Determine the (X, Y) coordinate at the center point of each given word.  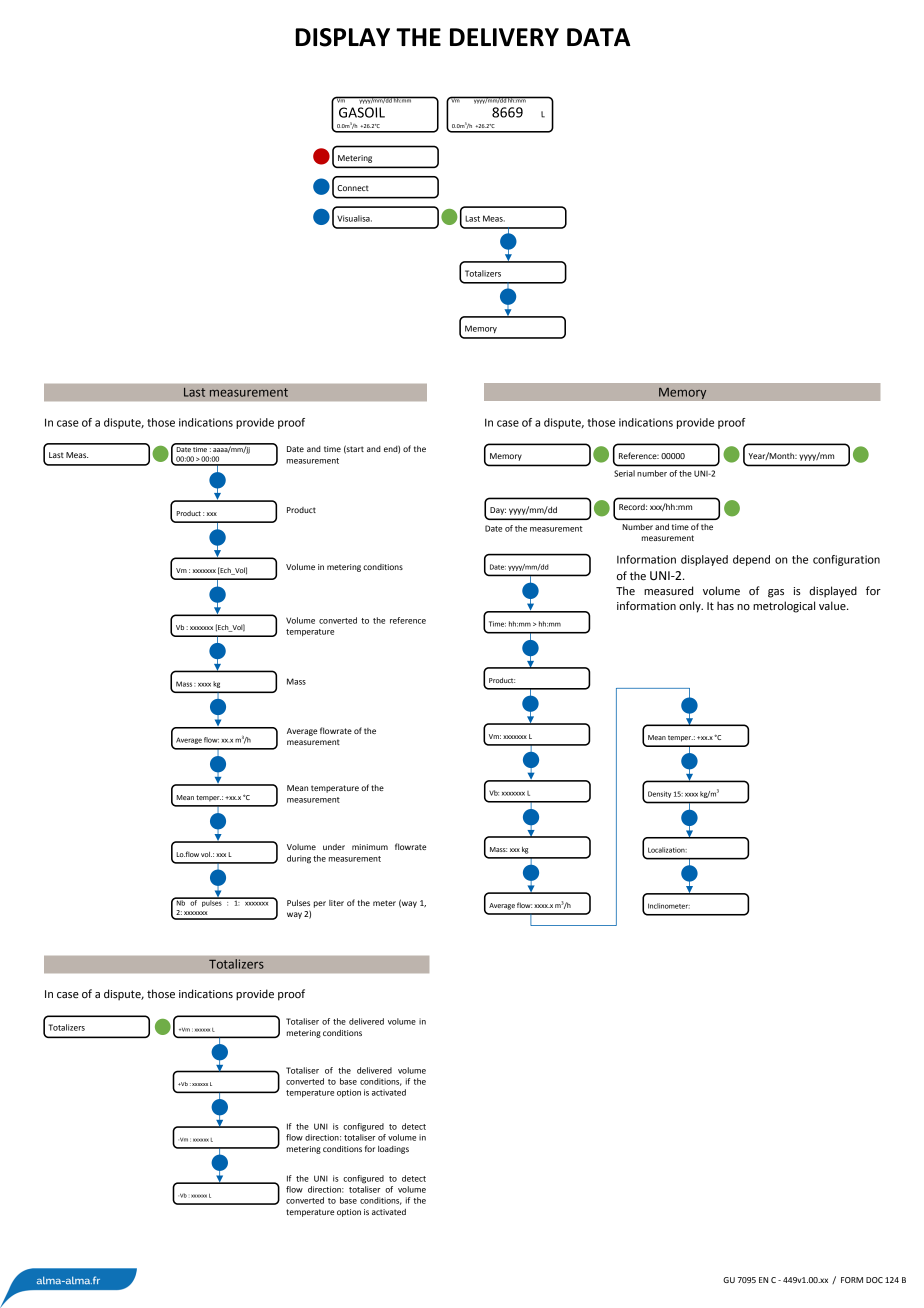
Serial (624, 473)
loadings (393, 1150)
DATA (599, 37)
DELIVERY (504, 37)
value (833, 605)
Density (659, 794)
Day (498, 511)
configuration (846, 560)
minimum (370, 847)
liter (336, 903)
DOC (874, 1280)
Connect (353, 188)
